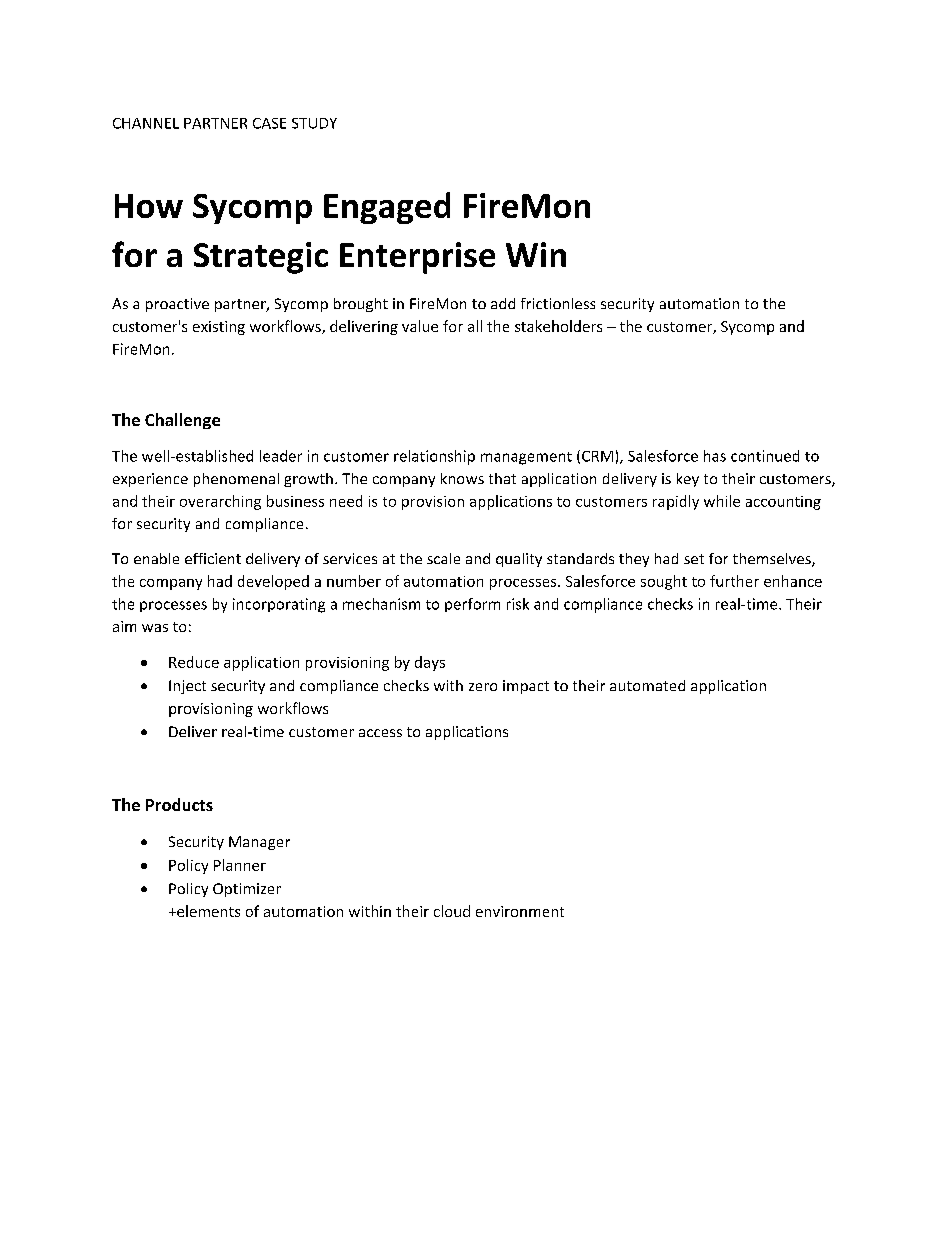 The width and height of the screenshot is (952, 1233). What do you see at coordinates (520, 911) in the screenshot?
I see `environment` at bounding box center [520, 911].
